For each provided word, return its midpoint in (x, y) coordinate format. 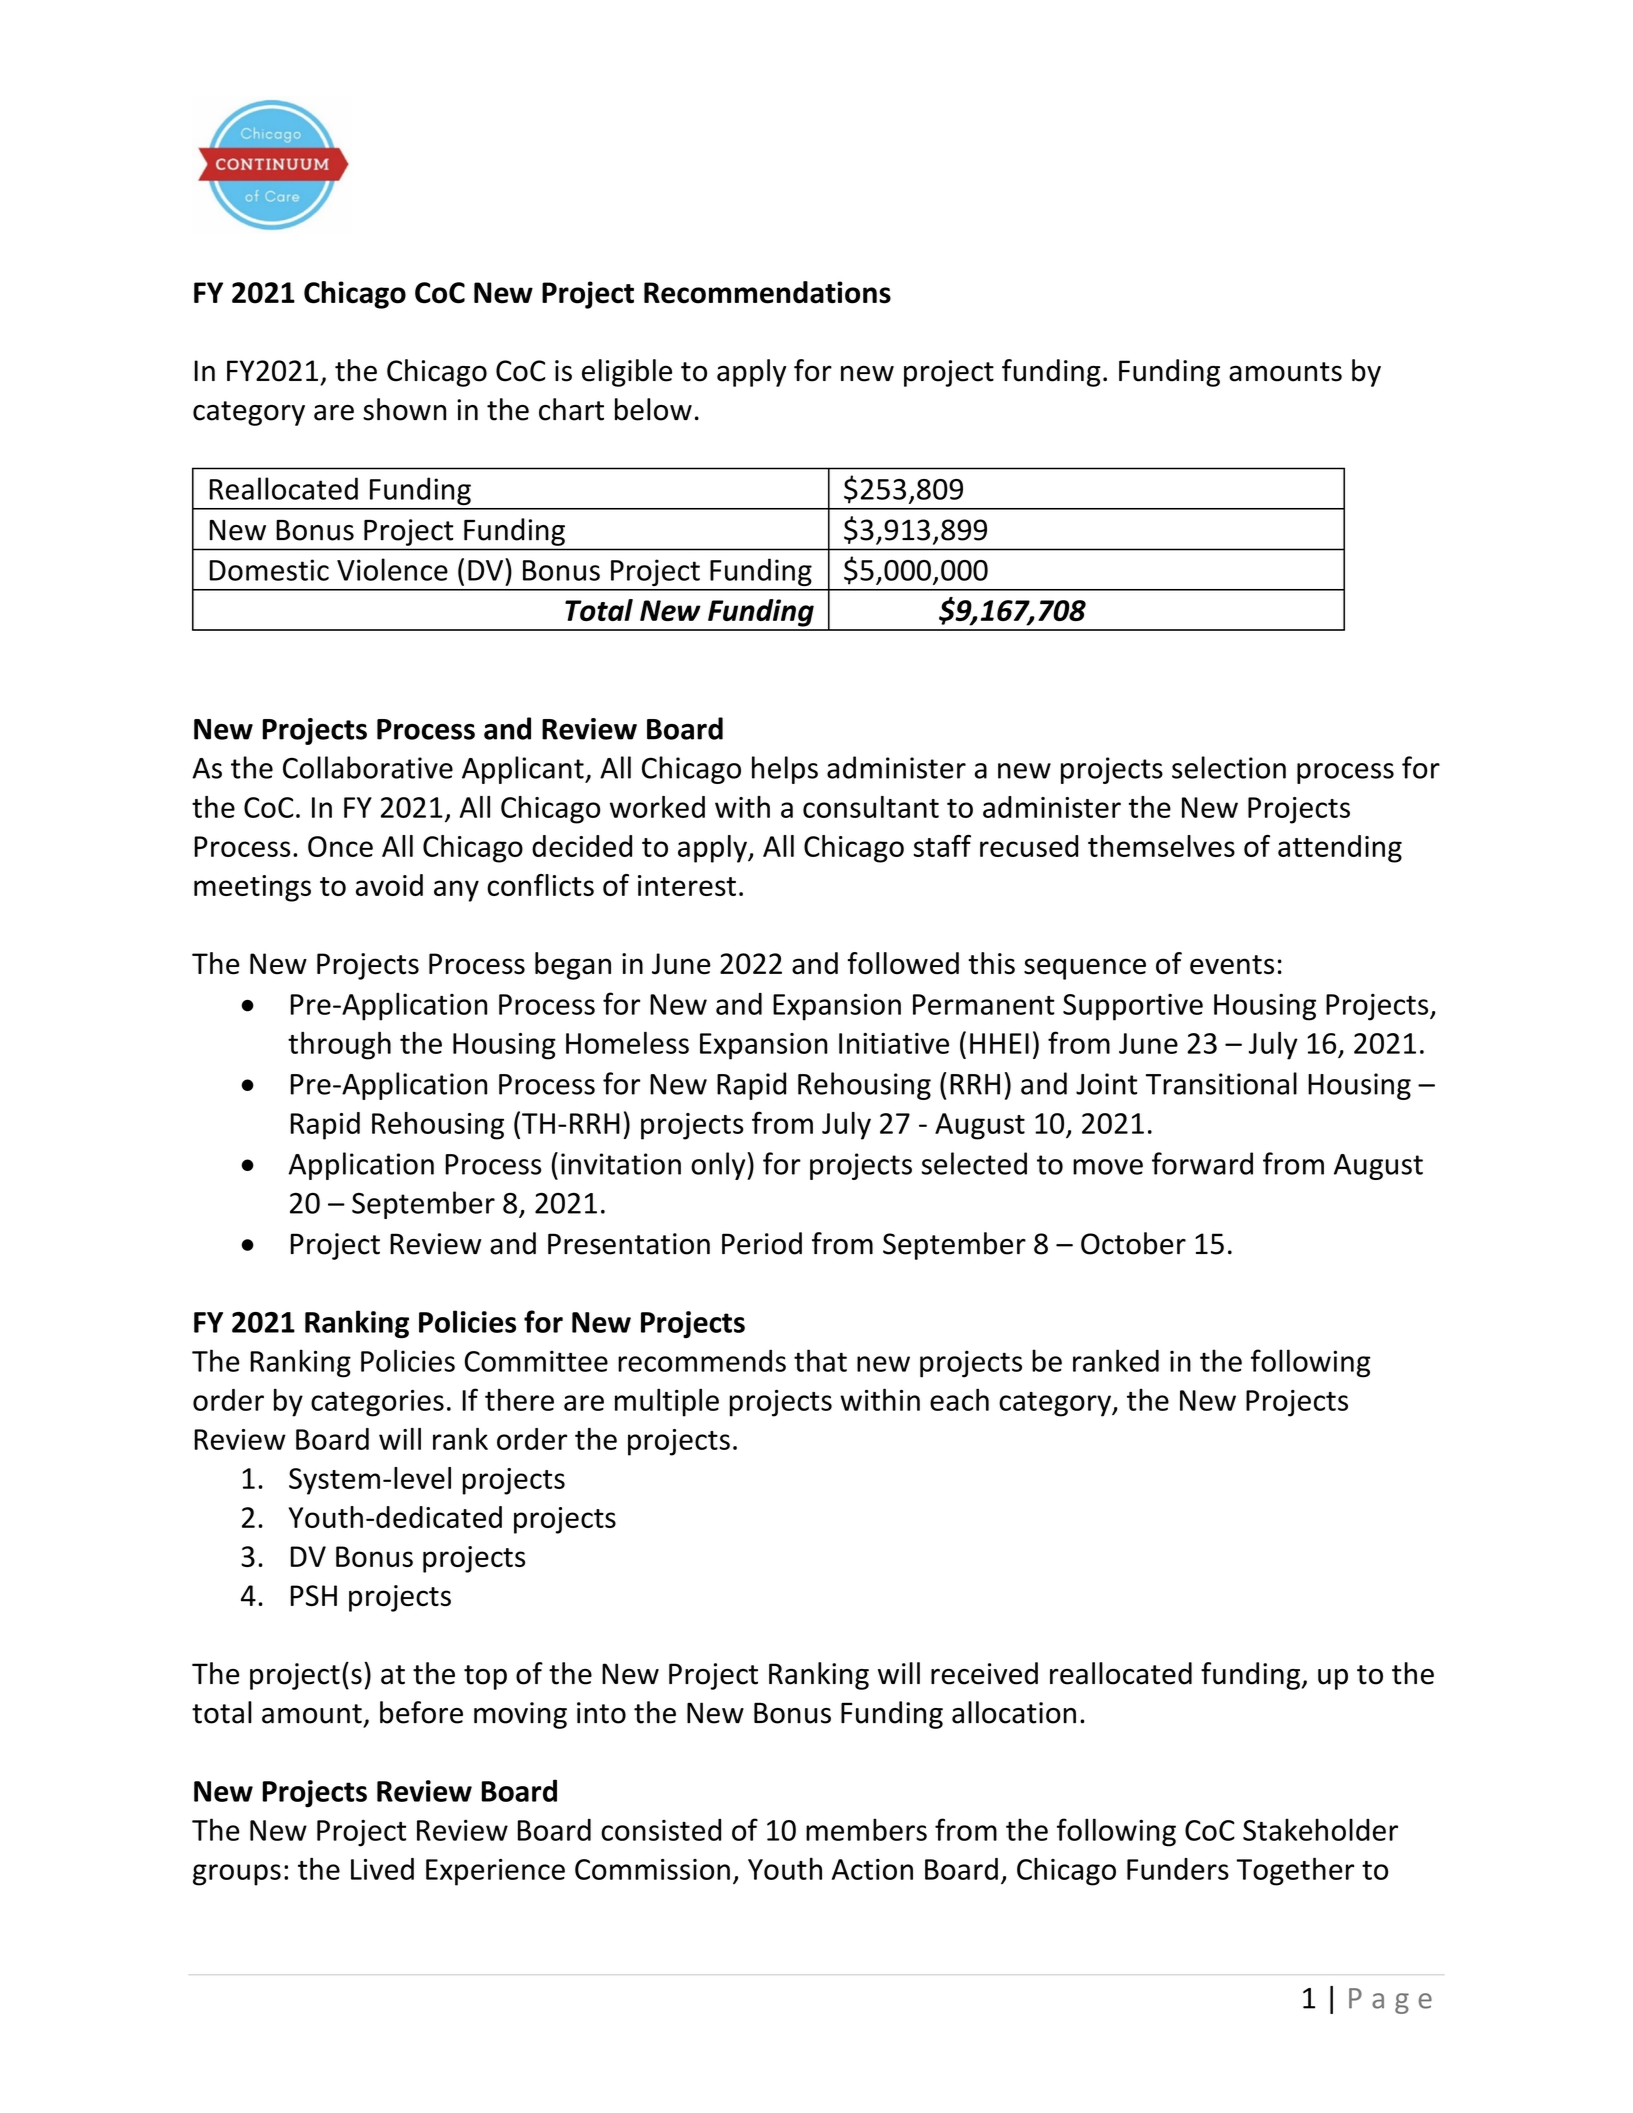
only (719, 1166)
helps (785, 770)
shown (404, 409)
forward (1202, 1163)
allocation (1014, 1712)
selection (1229, 767)
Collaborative (368, 767)
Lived (382, 1869)
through (339, 1045)
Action (872, 1869)
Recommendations (767, 292)
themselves (1161, 846)
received (984, 1673)
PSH (314, 1596)
